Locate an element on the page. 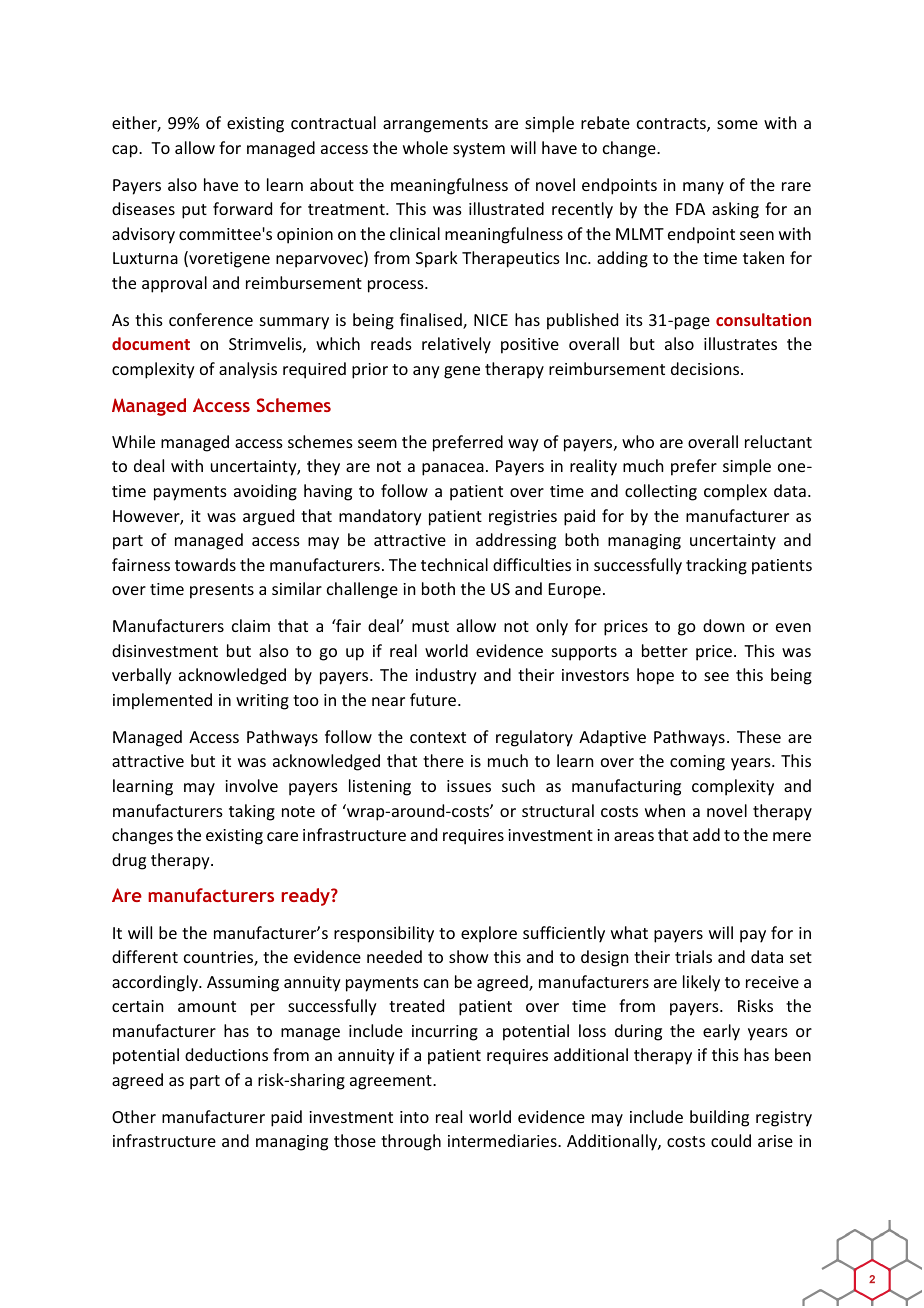  collecting is located at coordinates (661, 492).
